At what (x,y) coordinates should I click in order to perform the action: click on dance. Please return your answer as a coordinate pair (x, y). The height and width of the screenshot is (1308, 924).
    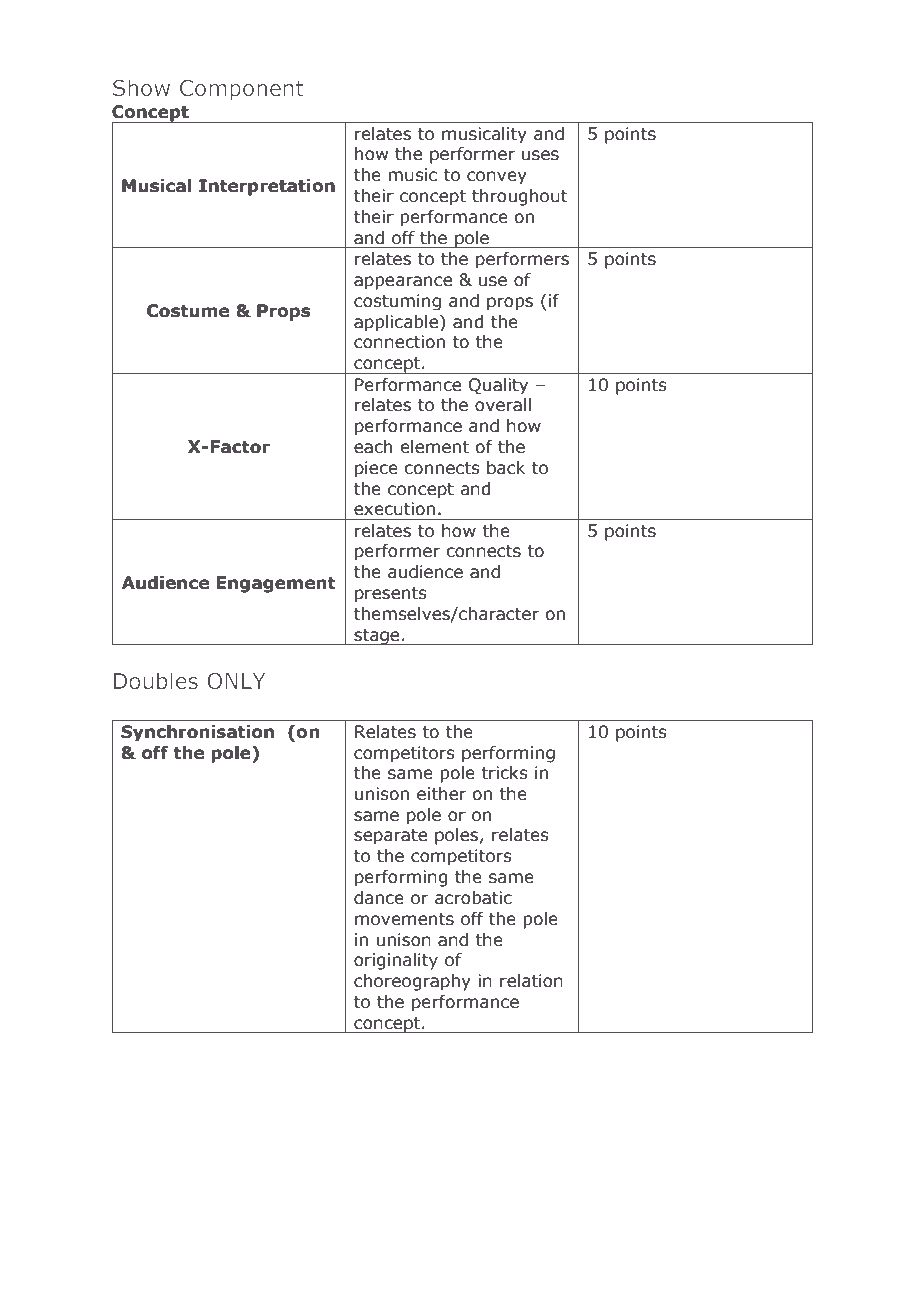
    Looking at the image, I should click on (379, 898).
